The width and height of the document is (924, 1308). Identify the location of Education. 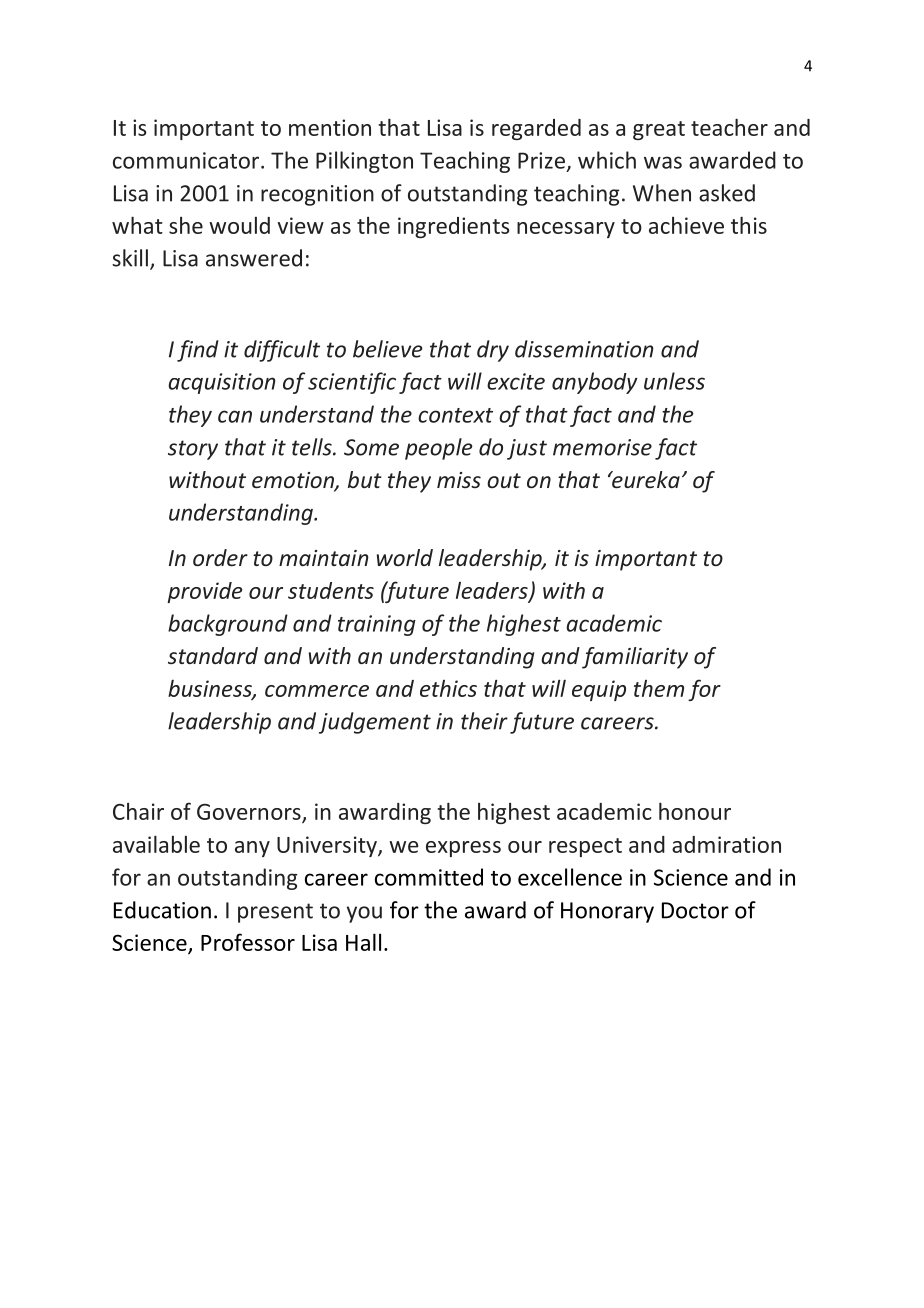
(162, 910).
